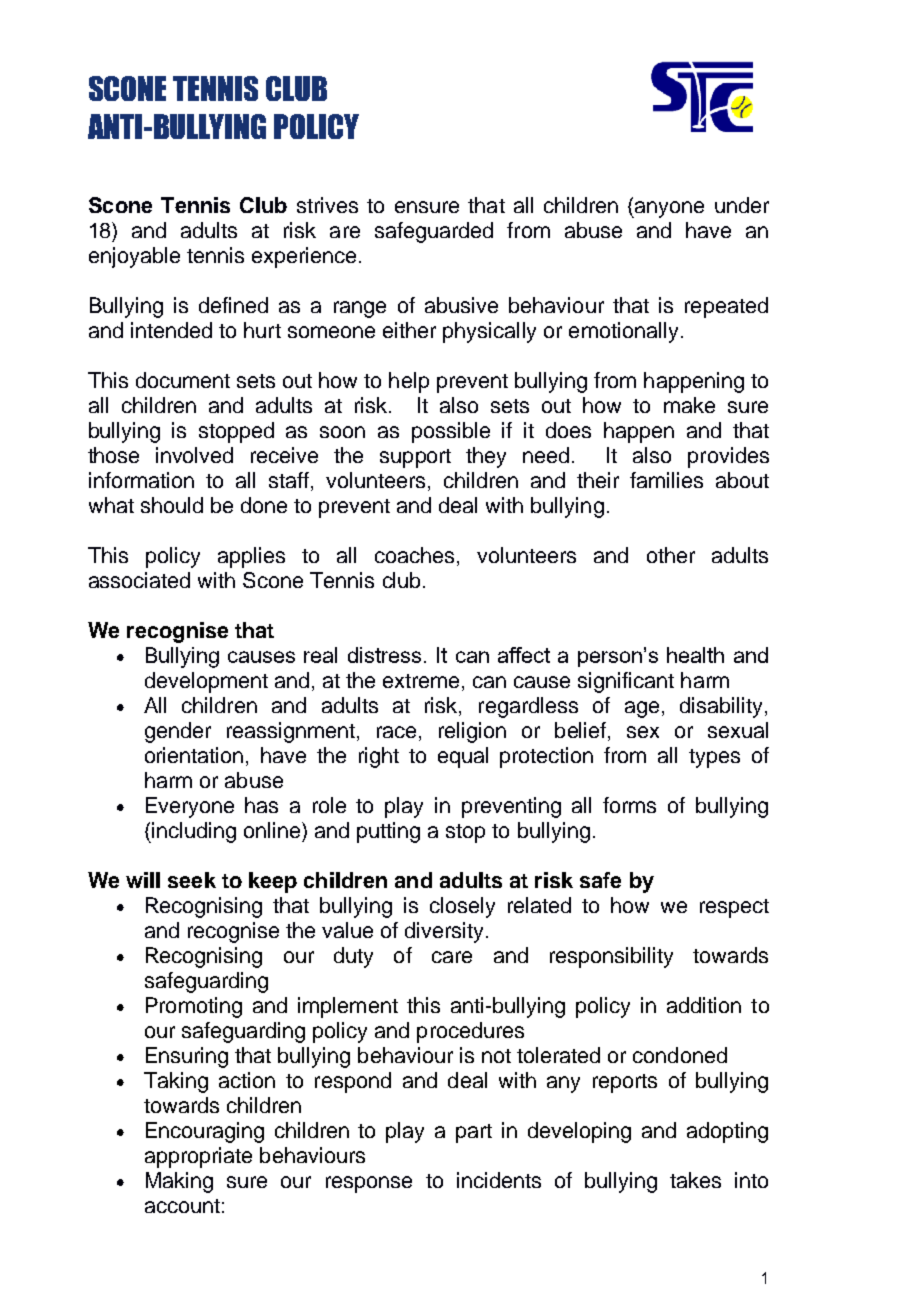  What do you see at coordinates (695, 1180) in the document?
I see `takes` at bounding box center [695, 1180].
